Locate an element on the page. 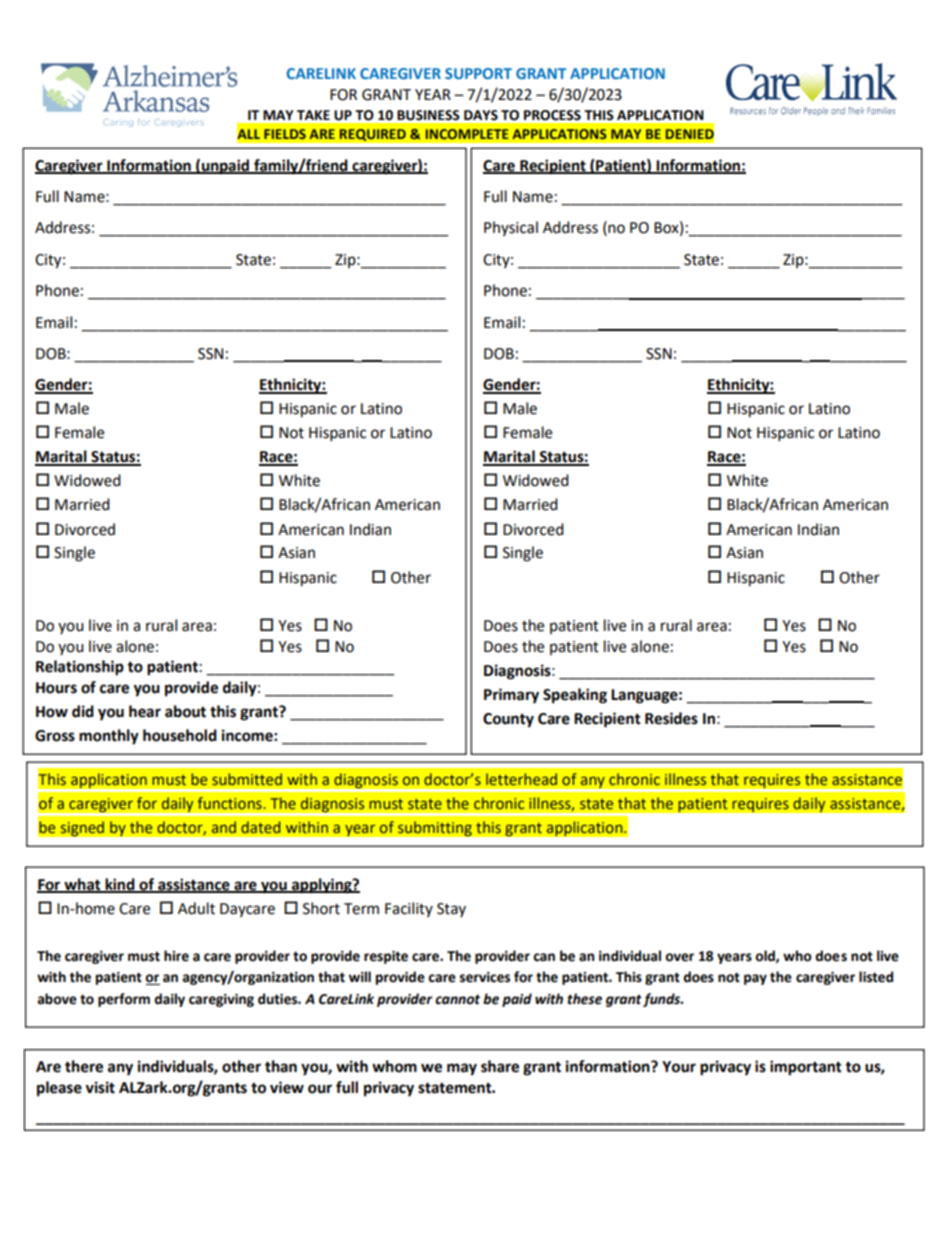  Resides is located at coordinates (671, 718).
